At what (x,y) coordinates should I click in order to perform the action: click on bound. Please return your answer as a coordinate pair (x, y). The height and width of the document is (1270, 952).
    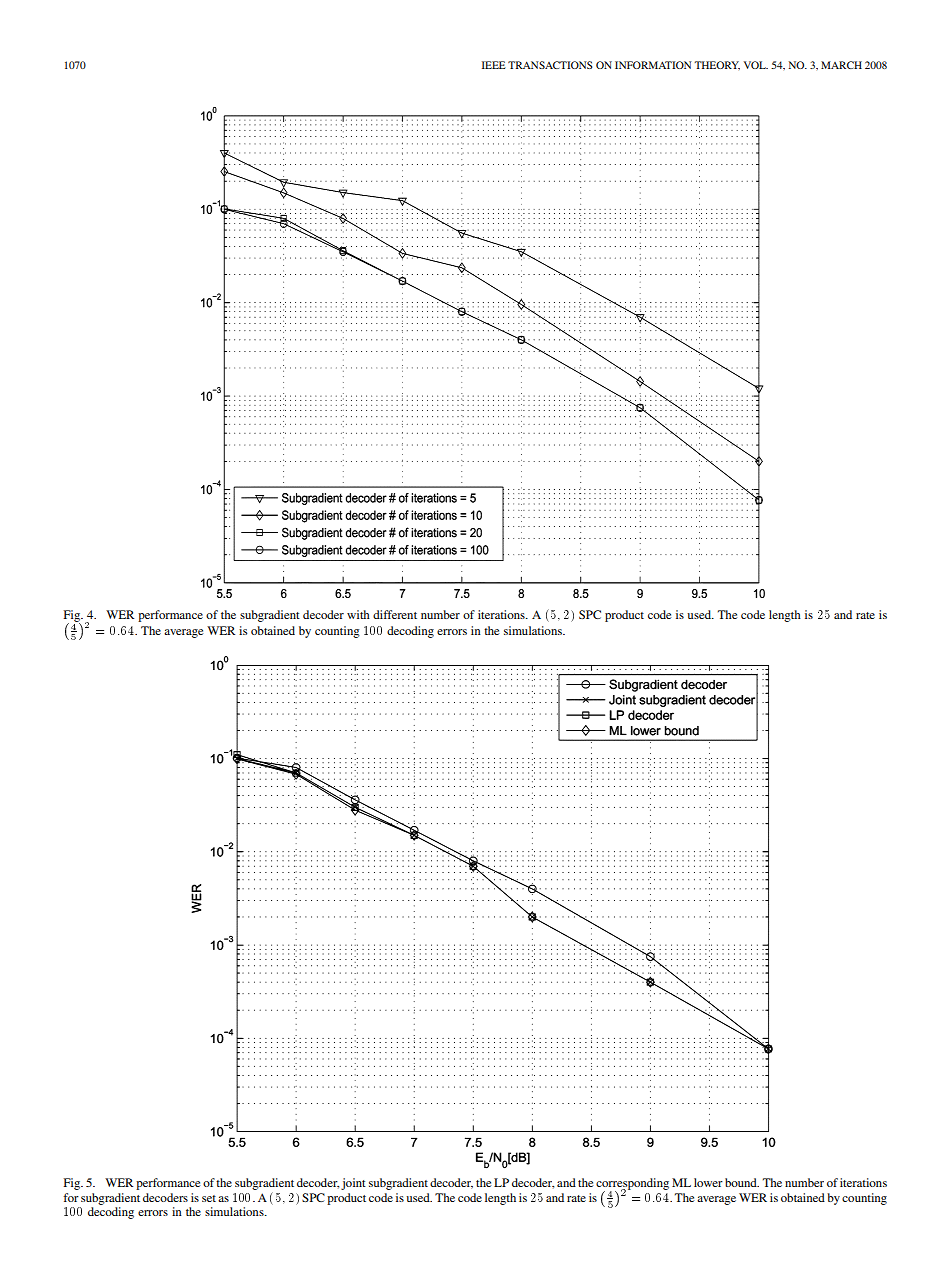
    Looking at the image, I should click on (742, 1182).
